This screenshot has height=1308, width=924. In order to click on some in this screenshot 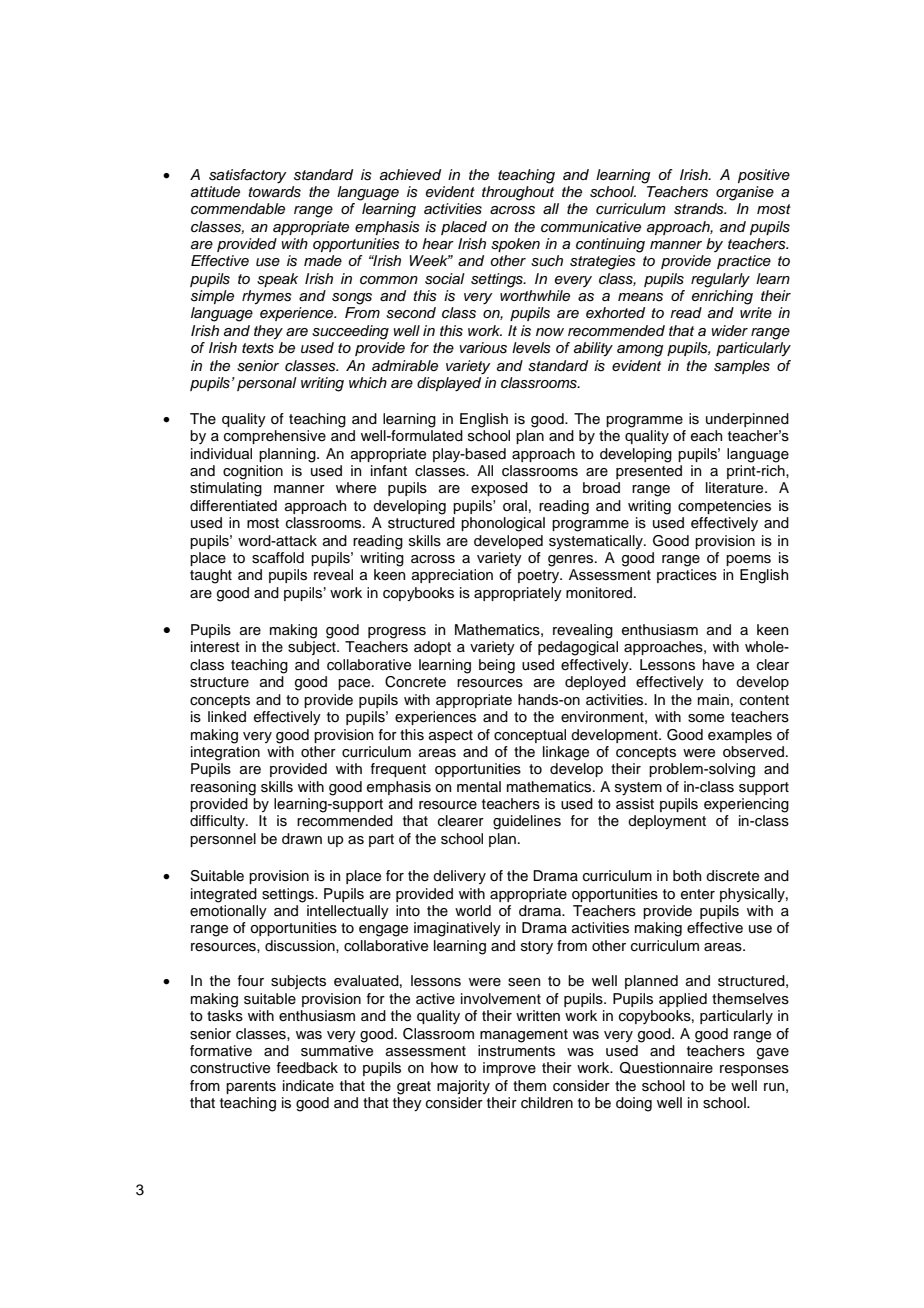, I will do `click(706, 718)`.
